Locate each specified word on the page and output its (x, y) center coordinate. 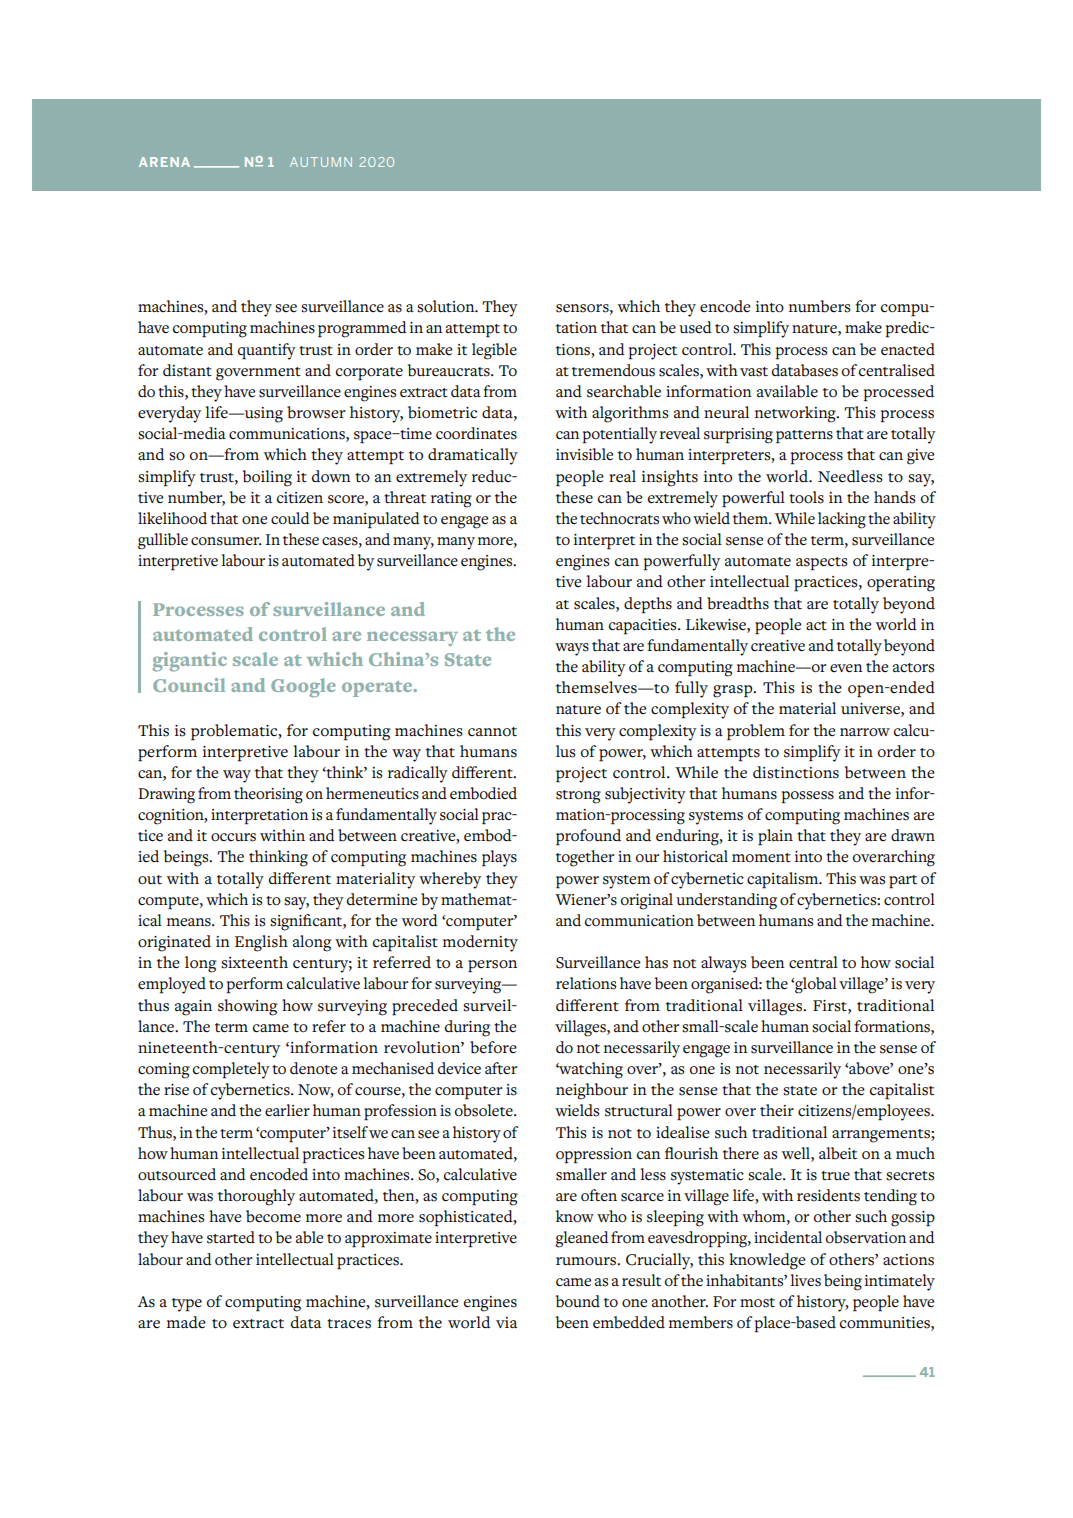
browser (316, 412)
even (846, 668)
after (501, 1068)
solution (447, 306)
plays (499, 858)
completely (231, 1070)
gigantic (190, 662)
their (777, 1110)
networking (796, 414)
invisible (584, 454)
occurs (233, 837)
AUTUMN (321, 162)
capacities (644, 627)
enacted (908, 349)
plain (775, 837)
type (187, 1305)
